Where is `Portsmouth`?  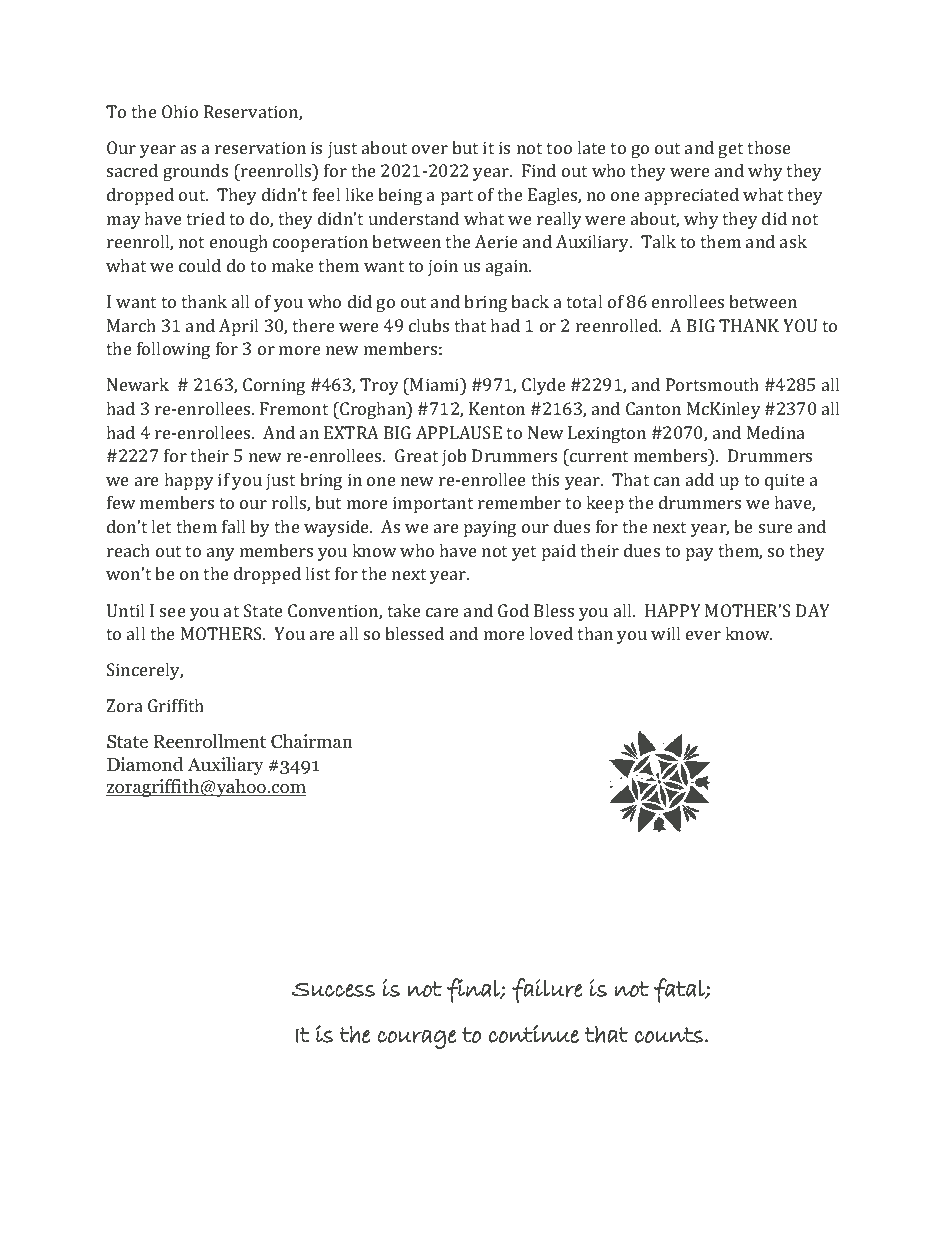 Portsmouth is located at coordinates (712, 384).
